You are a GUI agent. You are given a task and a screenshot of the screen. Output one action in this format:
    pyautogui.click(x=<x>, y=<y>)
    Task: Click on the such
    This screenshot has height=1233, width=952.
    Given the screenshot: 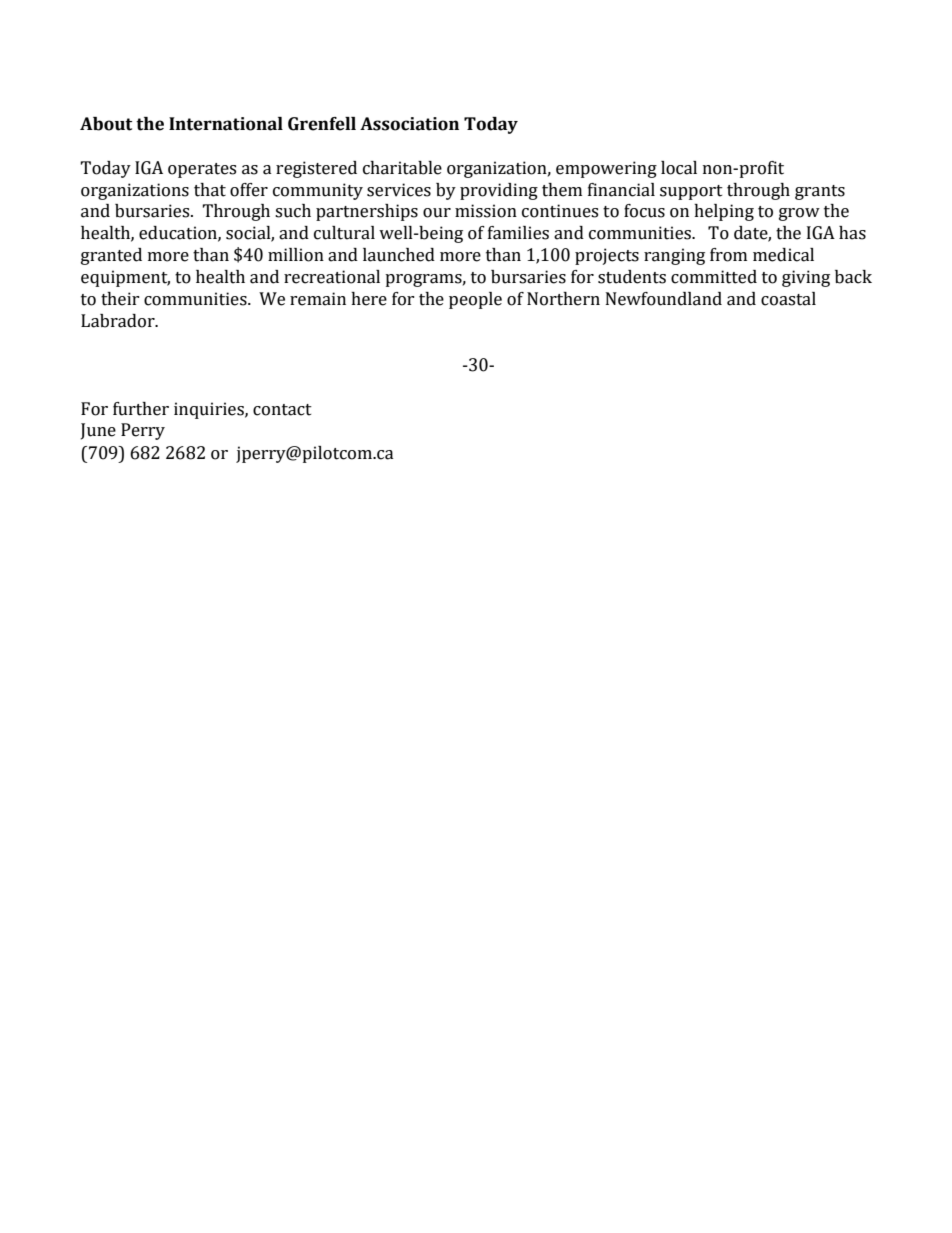 What is the action you would take?
    pyautogui.click(x=293, y=211)
